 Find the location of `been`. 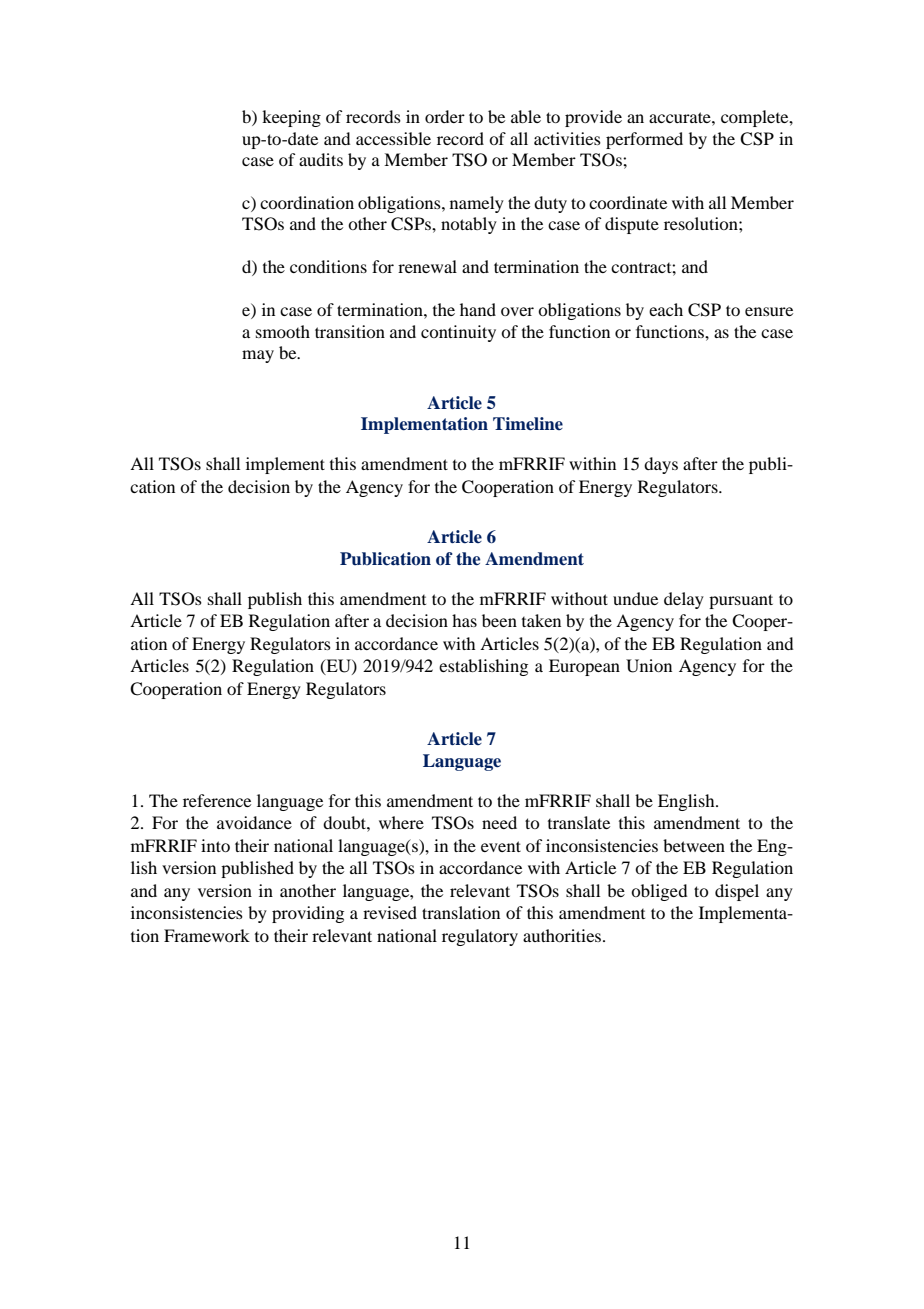

been is located at coordinates (499, 620).
